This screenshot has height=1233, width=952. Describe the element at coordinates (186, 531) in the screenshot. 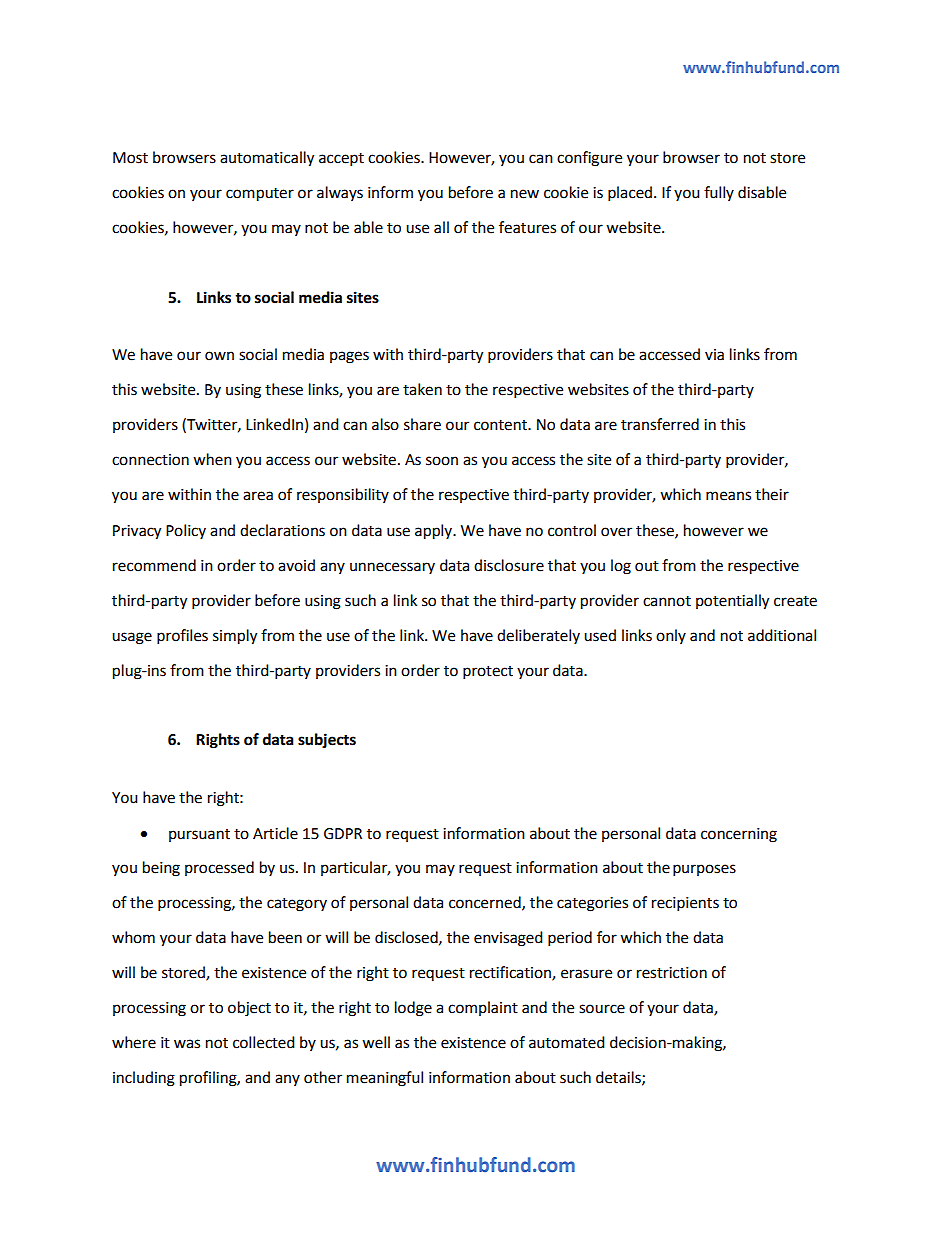

I see `Policy` at that location.
